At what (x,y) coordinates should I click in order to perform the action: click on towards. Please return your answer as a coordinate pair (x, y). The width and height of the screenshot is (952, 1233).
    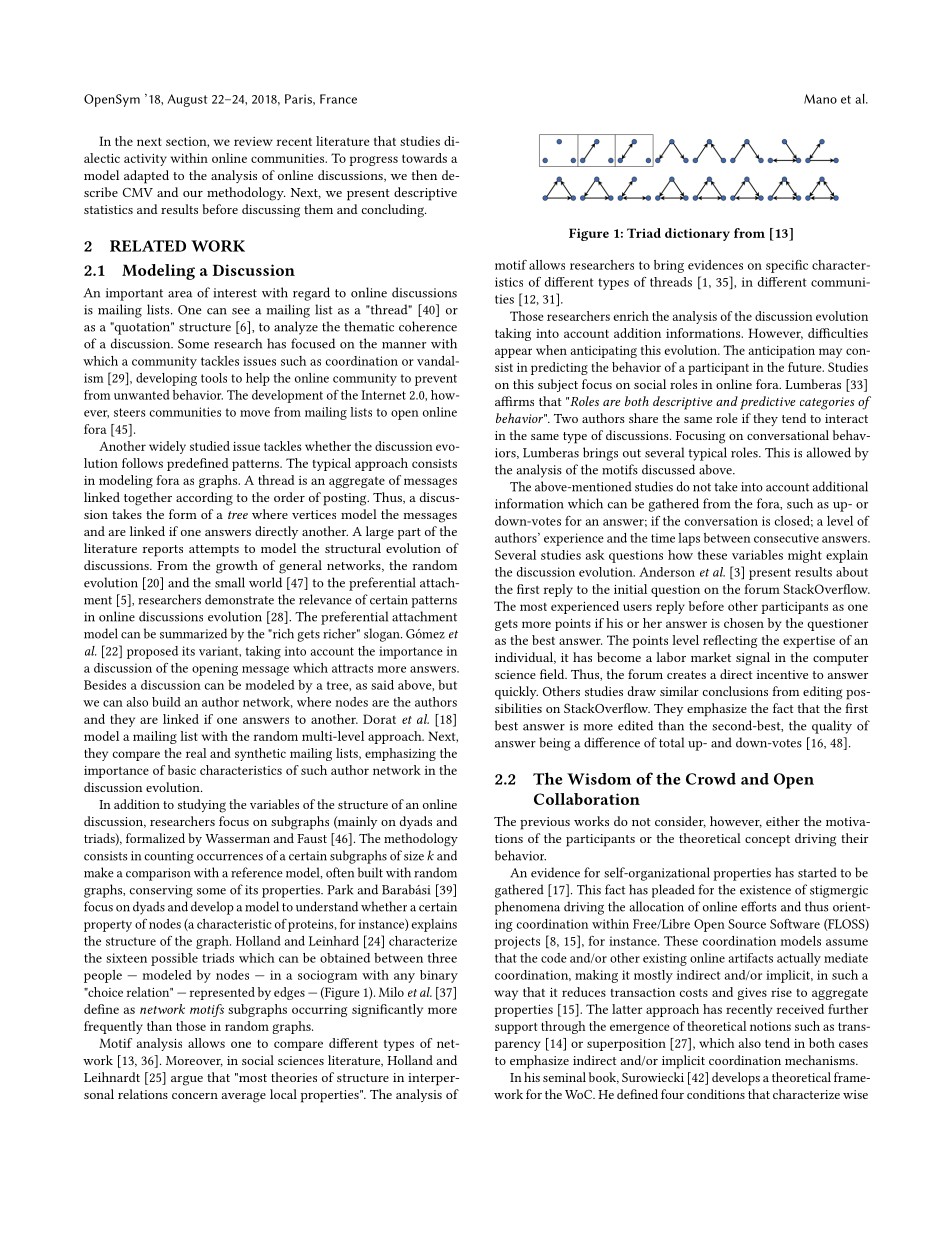
    Looking at the image, I should click on (424, 158).
